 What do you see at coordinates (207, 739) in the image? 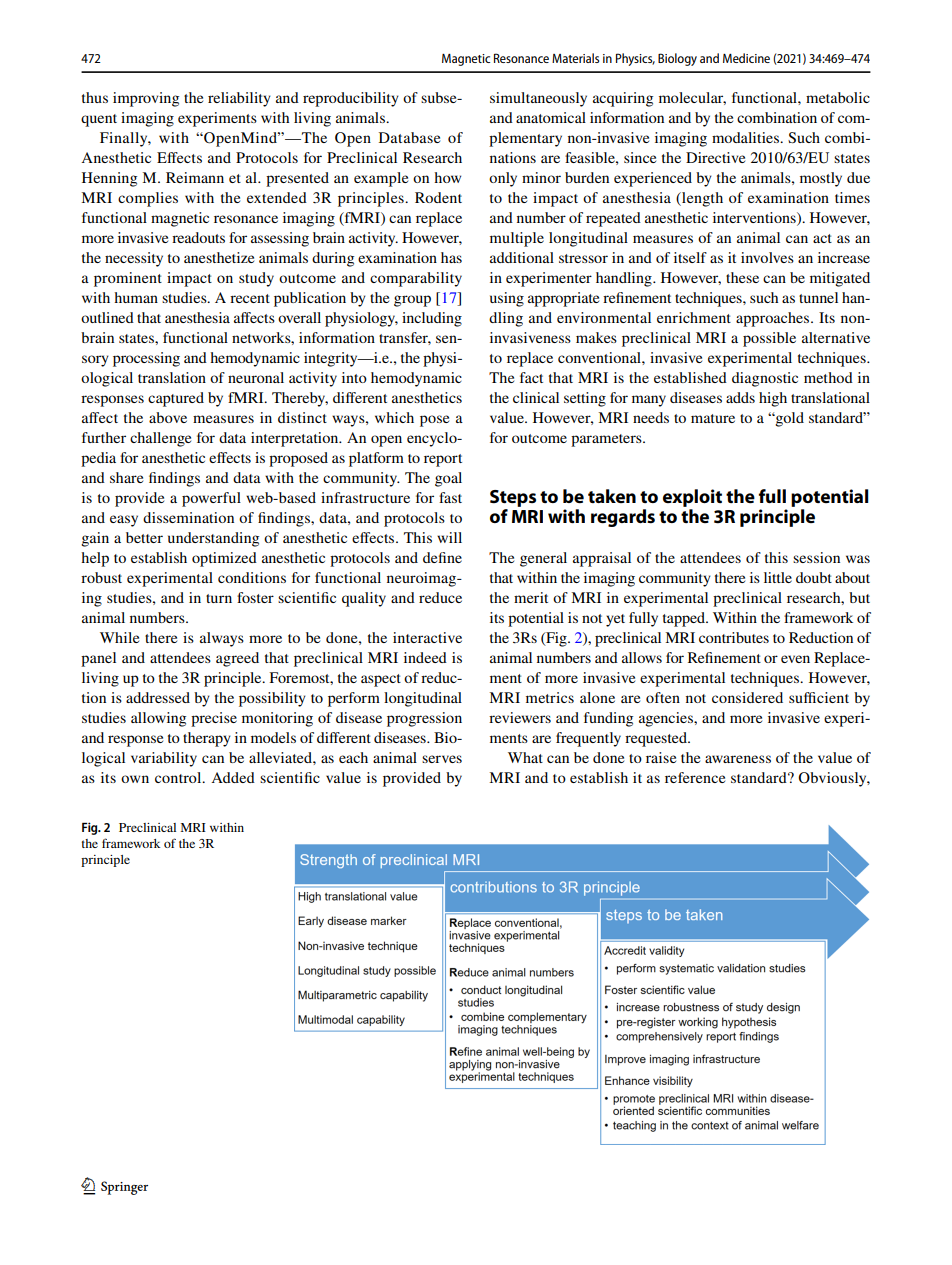
I see `therapy` at bounding box center [207, 739].
